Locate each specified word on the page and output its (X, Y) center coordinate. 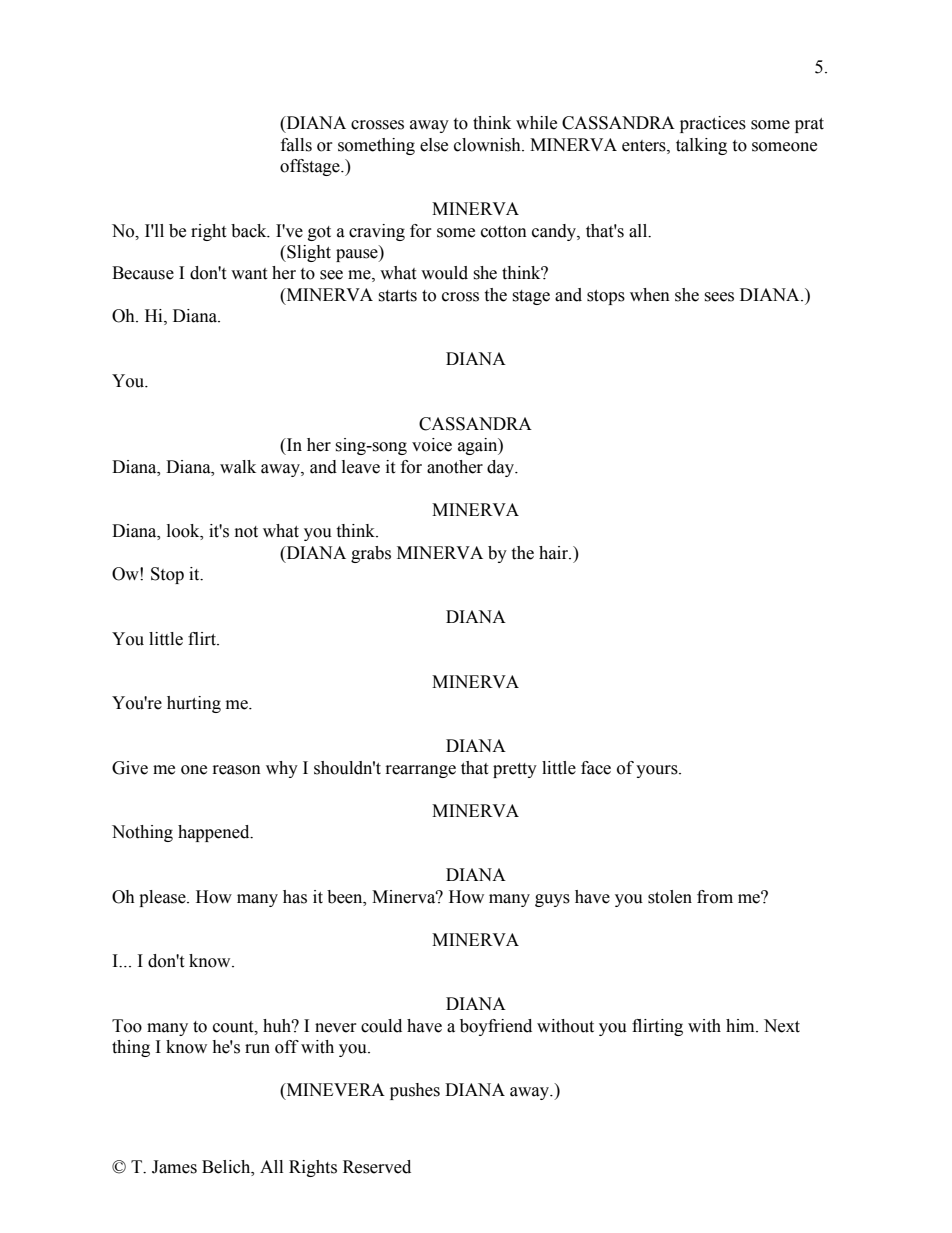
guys (552, 900)
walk (238, 467)
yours (658, 771)
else (434, 145)
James (174, 1167)
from (715, 897)
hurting (194, 704)
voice (432, 445)
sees (719, 297)
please (163, 898)
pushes (415, 1091)
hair (555, 553)
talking (701, 146)
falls (296, 145)
